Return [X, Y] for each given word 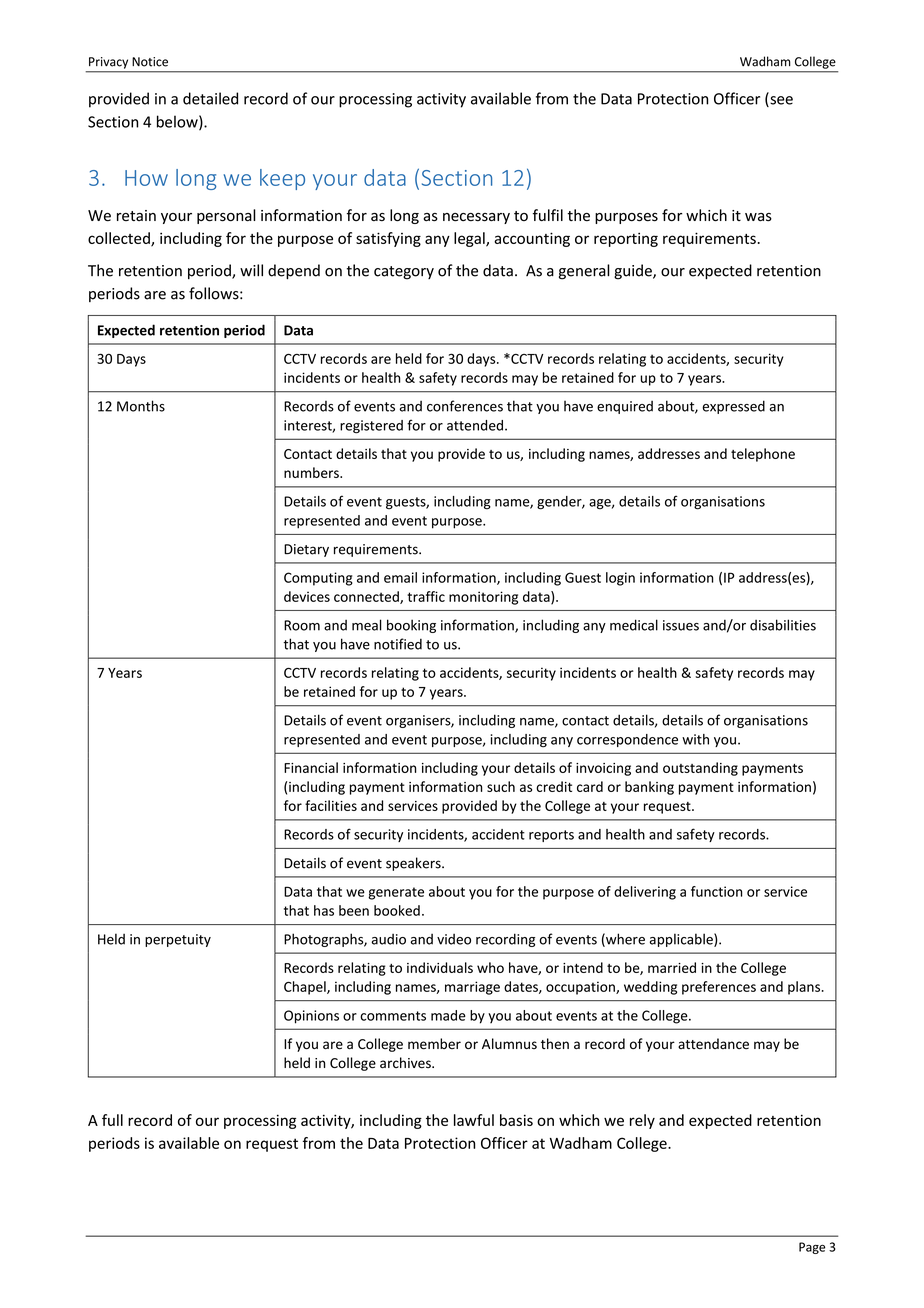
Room [302, 625]
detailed [210, 98]
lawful [474, 1120]
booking [411, 626]
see [780, 101]
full [112, 1120]
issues [681, 625]
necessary [476, 218]
